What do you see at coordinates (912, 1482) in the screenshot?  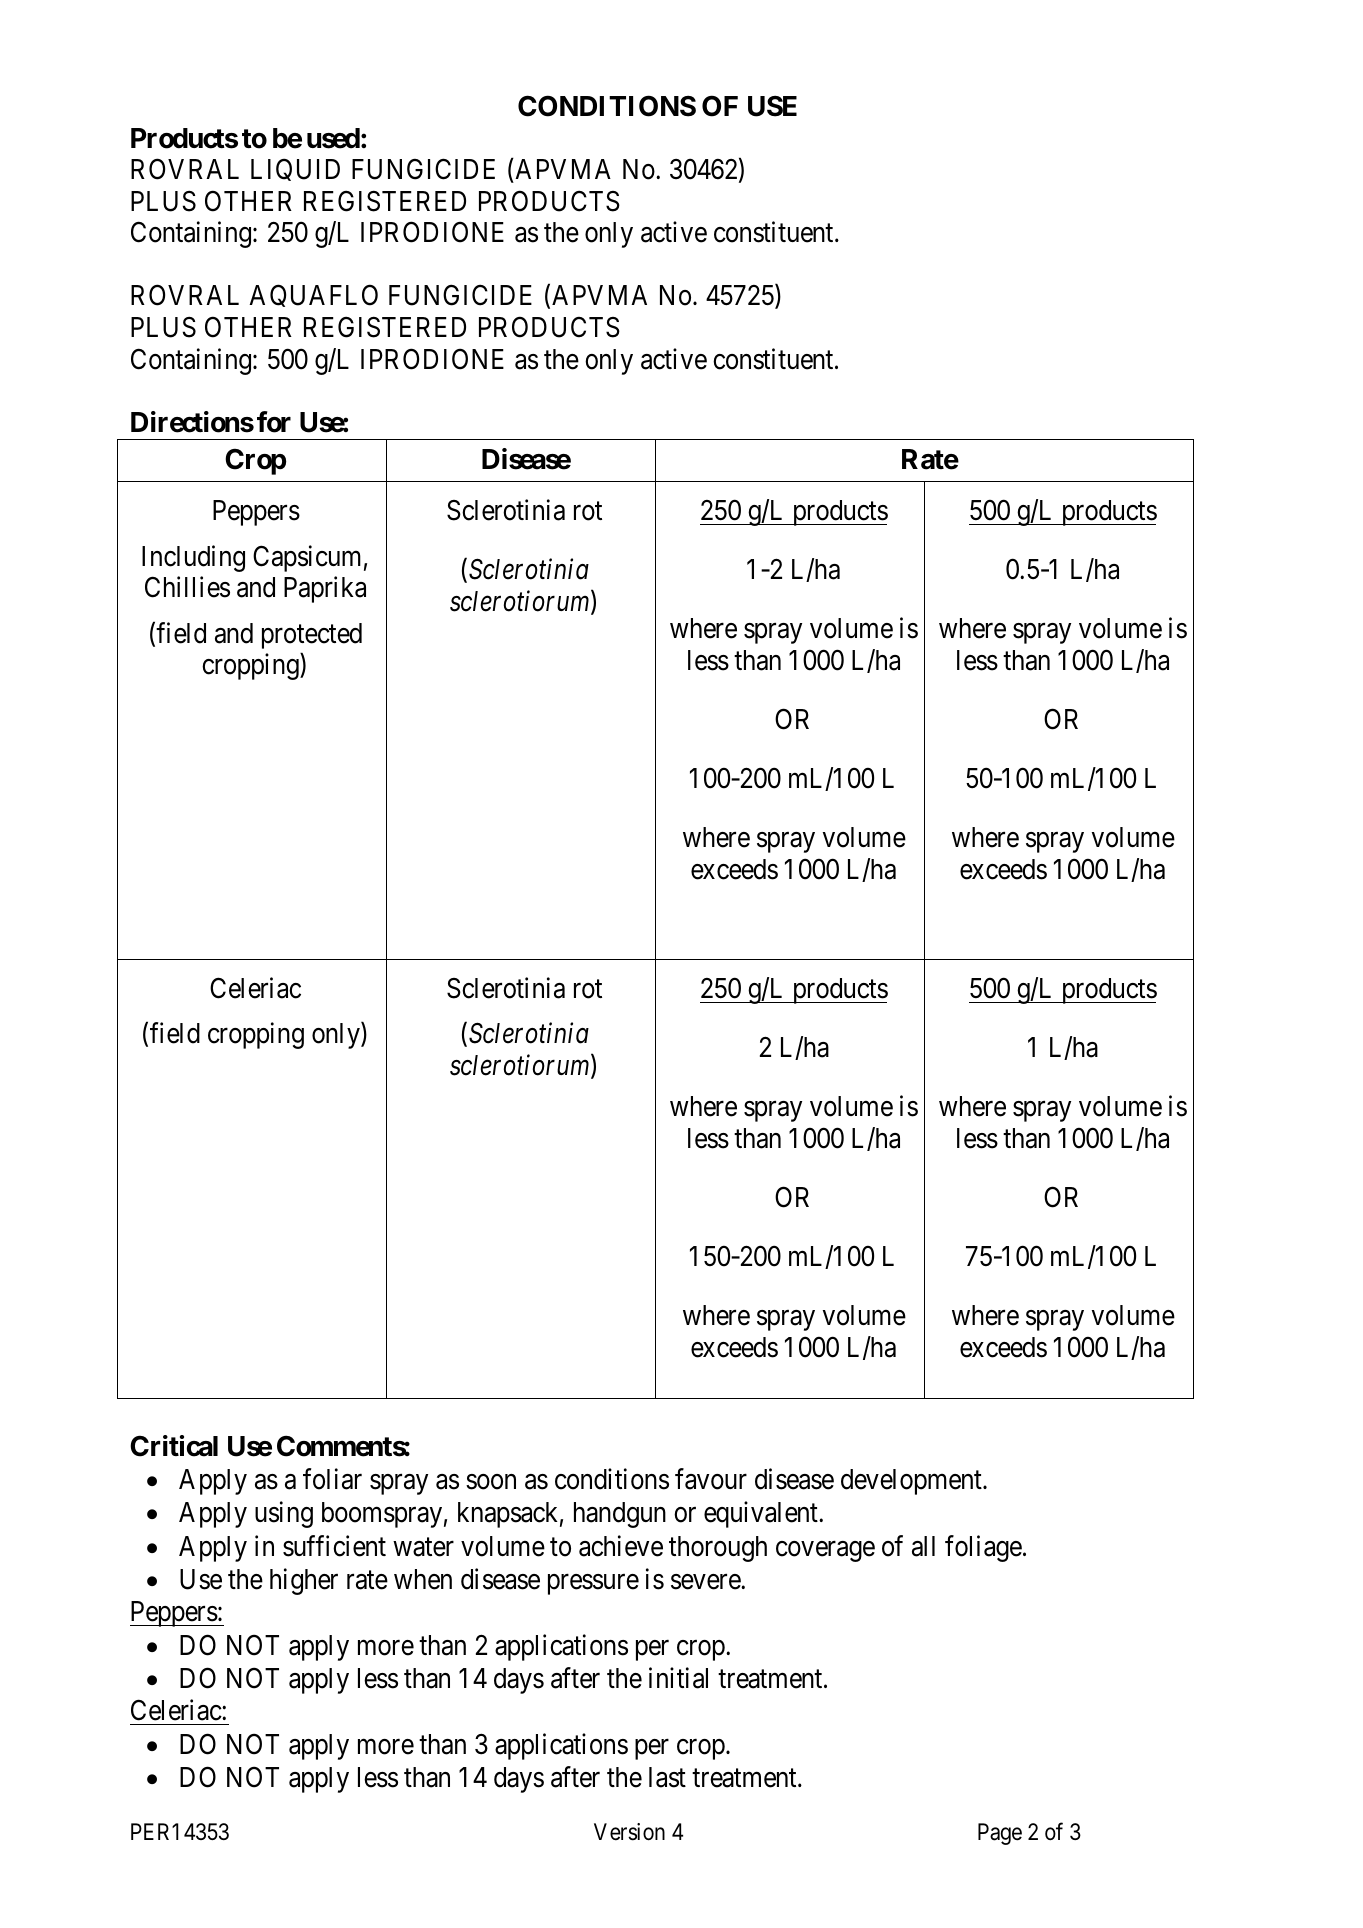 I see `development` at bounding box center [912, 1482].
